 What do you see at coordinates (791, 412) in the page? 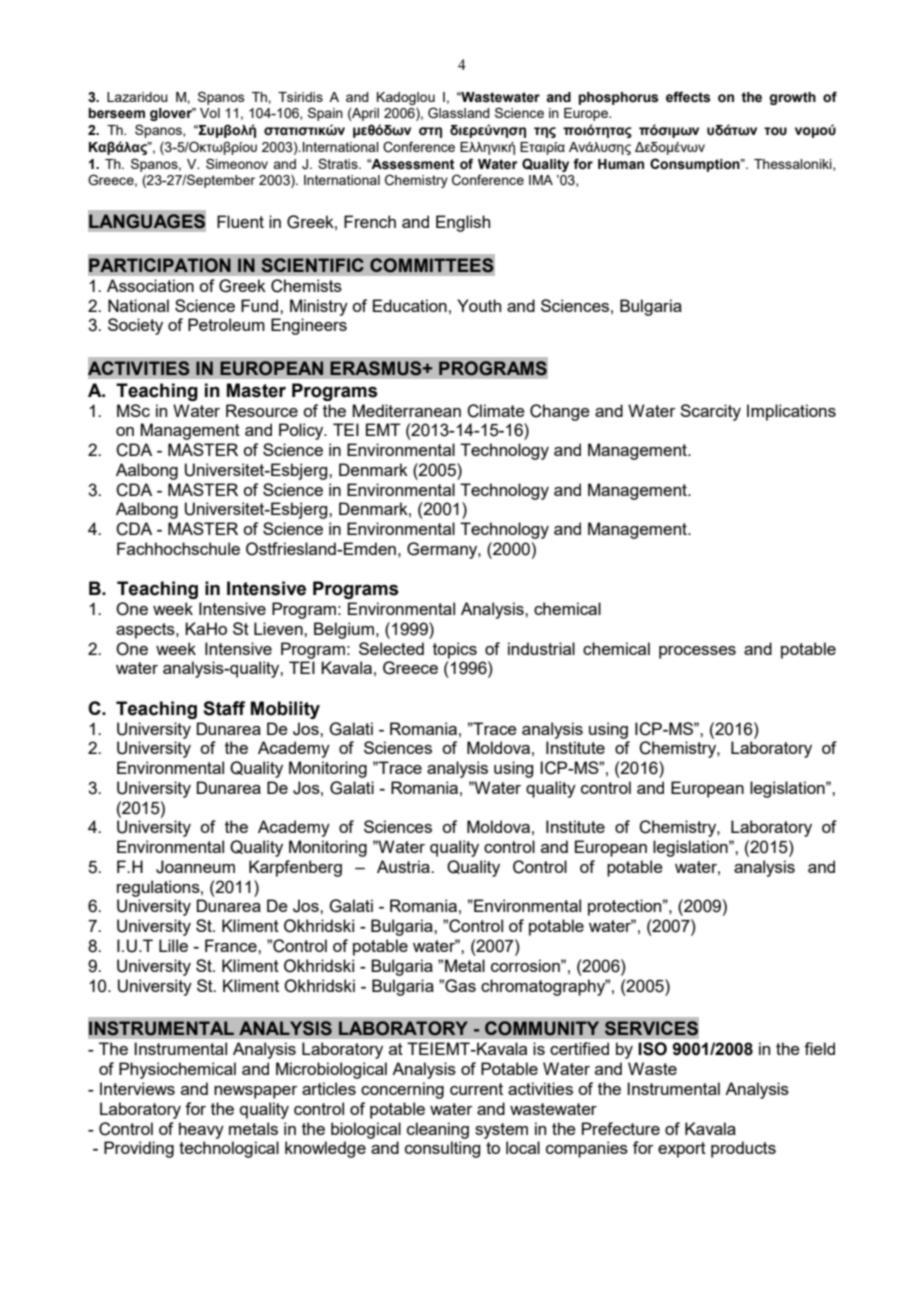
I see `Implications` at bounding box center [791, 412].
